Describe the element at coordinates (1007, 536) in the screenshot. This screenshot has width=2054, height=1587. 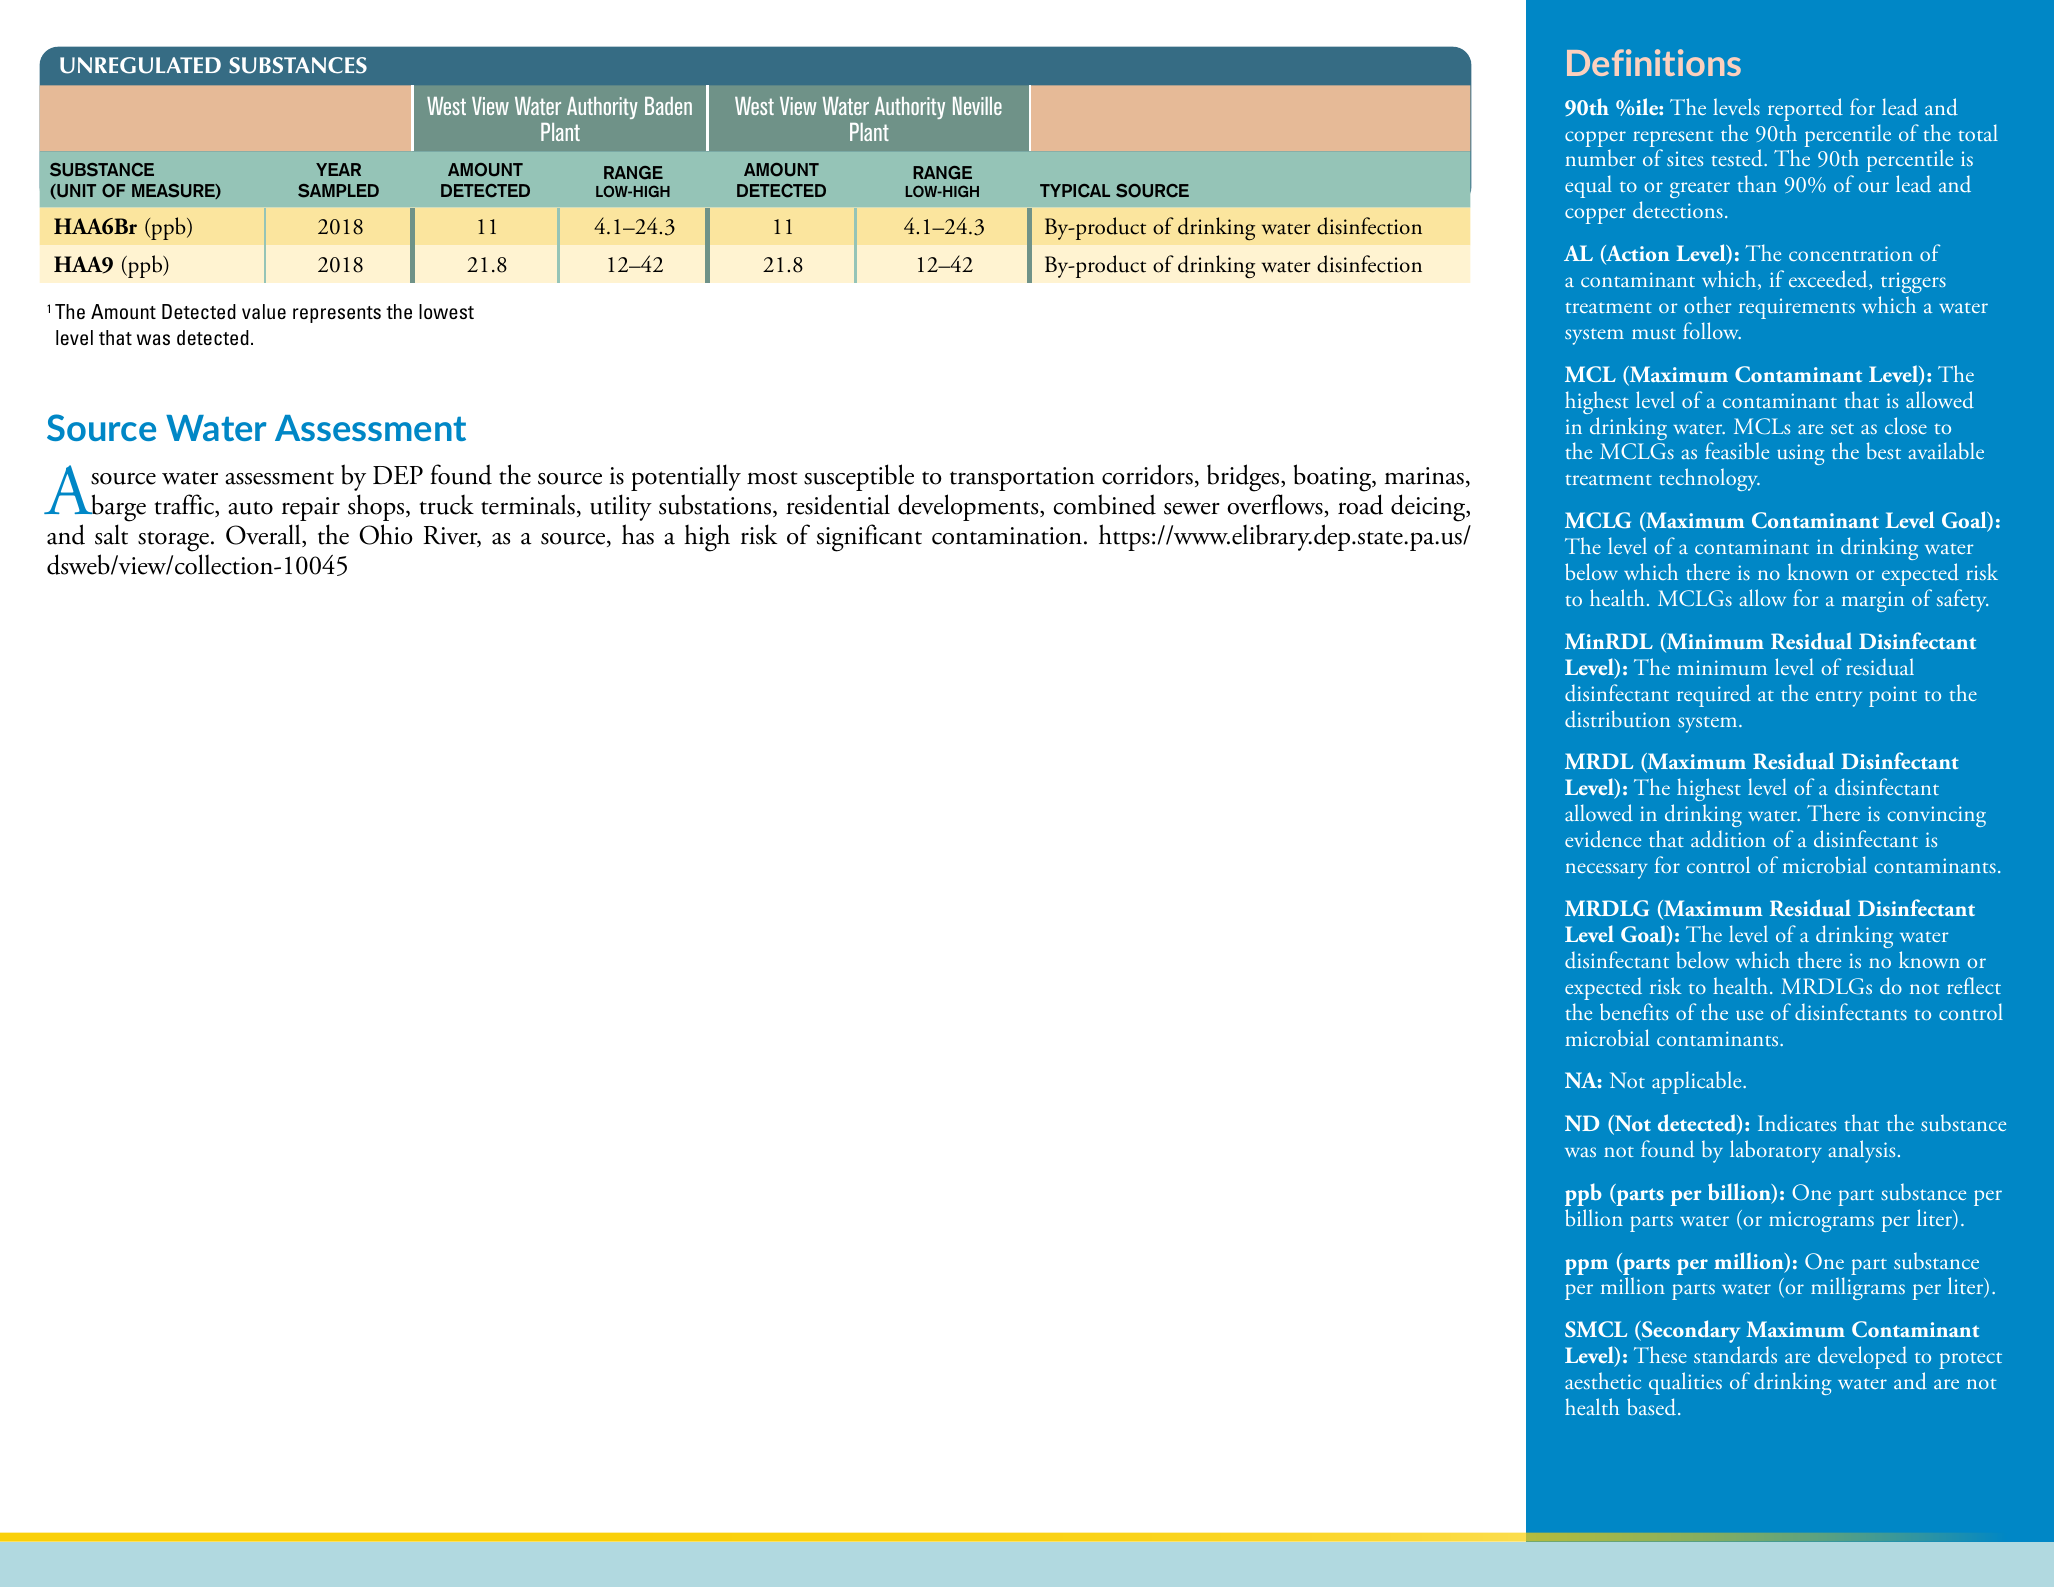
I see `contamination` at that location.
